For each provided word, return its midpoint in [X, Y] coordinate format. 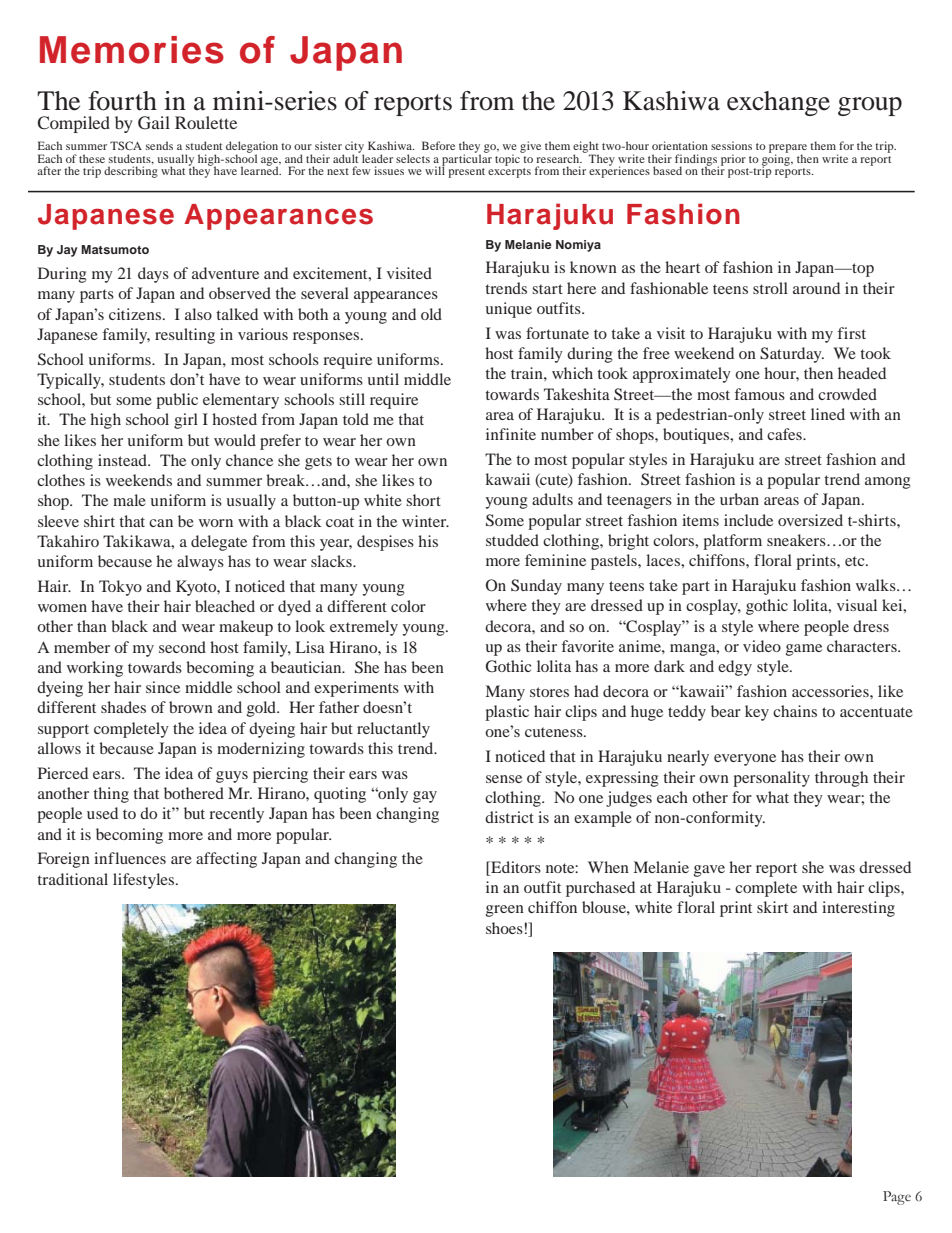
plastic [507, 713]
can [161, 523]
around [816, 288]
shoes [505, 928]
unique [508, 310]
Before [438, 145]
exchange [778, 103]
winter [425, 521]
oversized [810, 520]
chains [795, 711]
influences [130, 858]
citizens [136, 314]
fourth [122, 101]
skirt [772, 907]
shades [123, 707]
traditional [72, 879]
